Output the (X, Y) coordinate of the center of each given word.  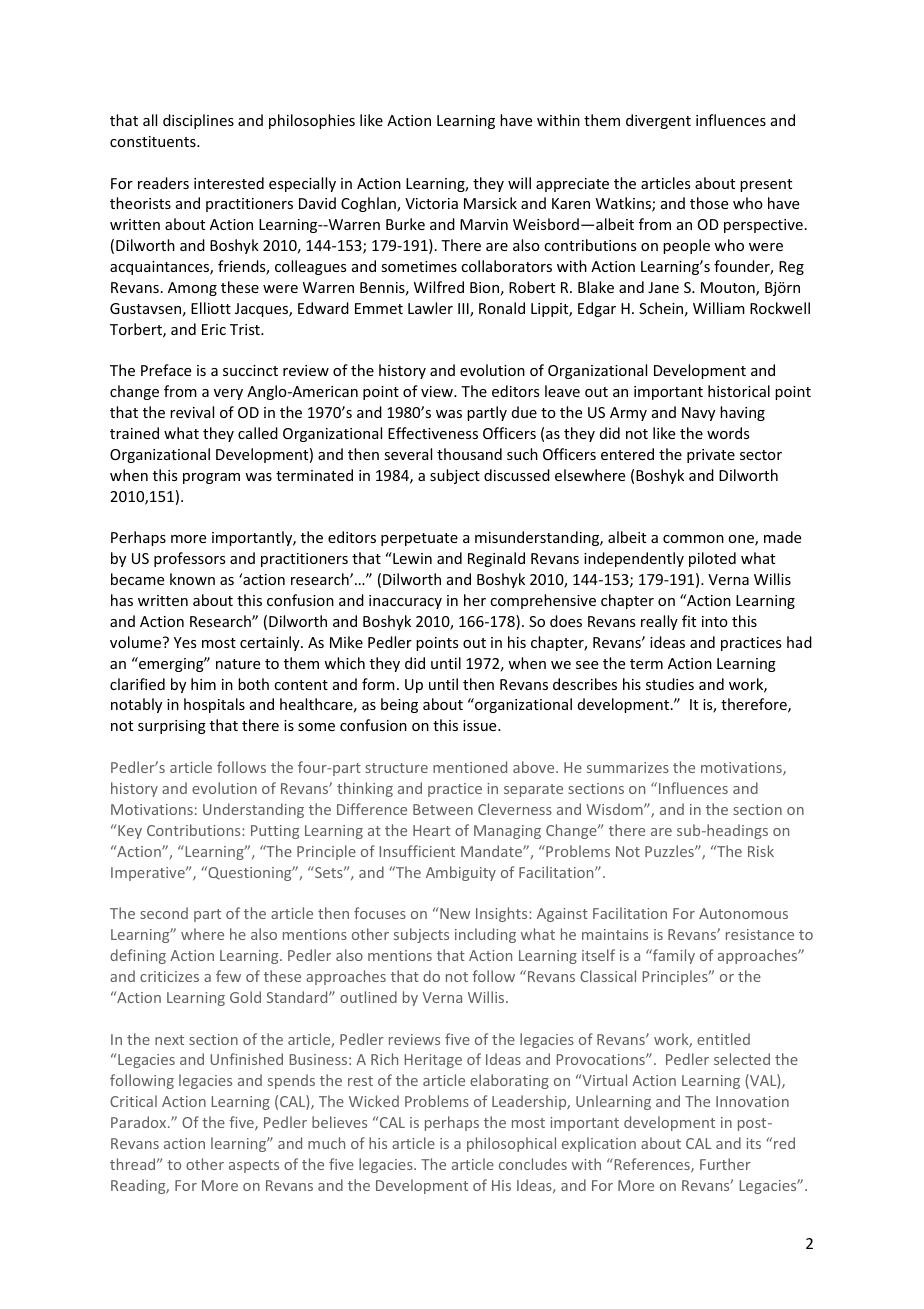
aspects (254, 1166)
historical (739, 391)
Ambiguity (461, 873)
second (164, 913)
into (715, 621)
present (766, 185)
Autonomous (743, 913)
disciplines (198, 121)
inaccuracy (405, 602)
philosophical (511, 1144)
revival (192, 412)
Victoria (431, 203)
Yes (185, 642)
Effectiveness (433, 433)
